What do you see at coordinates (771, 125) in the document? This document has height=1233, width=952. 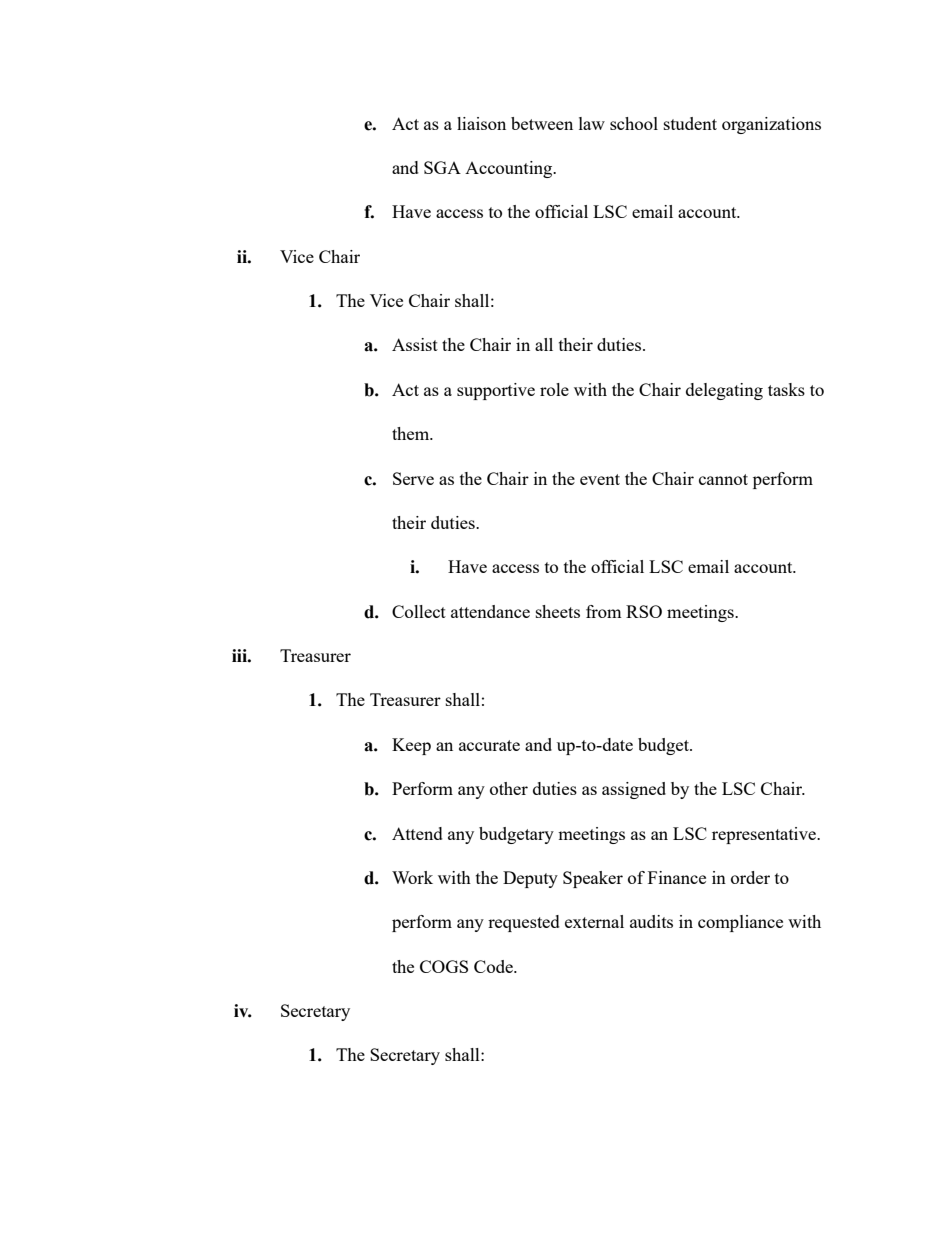 I see `organizations` at bounding box center [771, 125].
